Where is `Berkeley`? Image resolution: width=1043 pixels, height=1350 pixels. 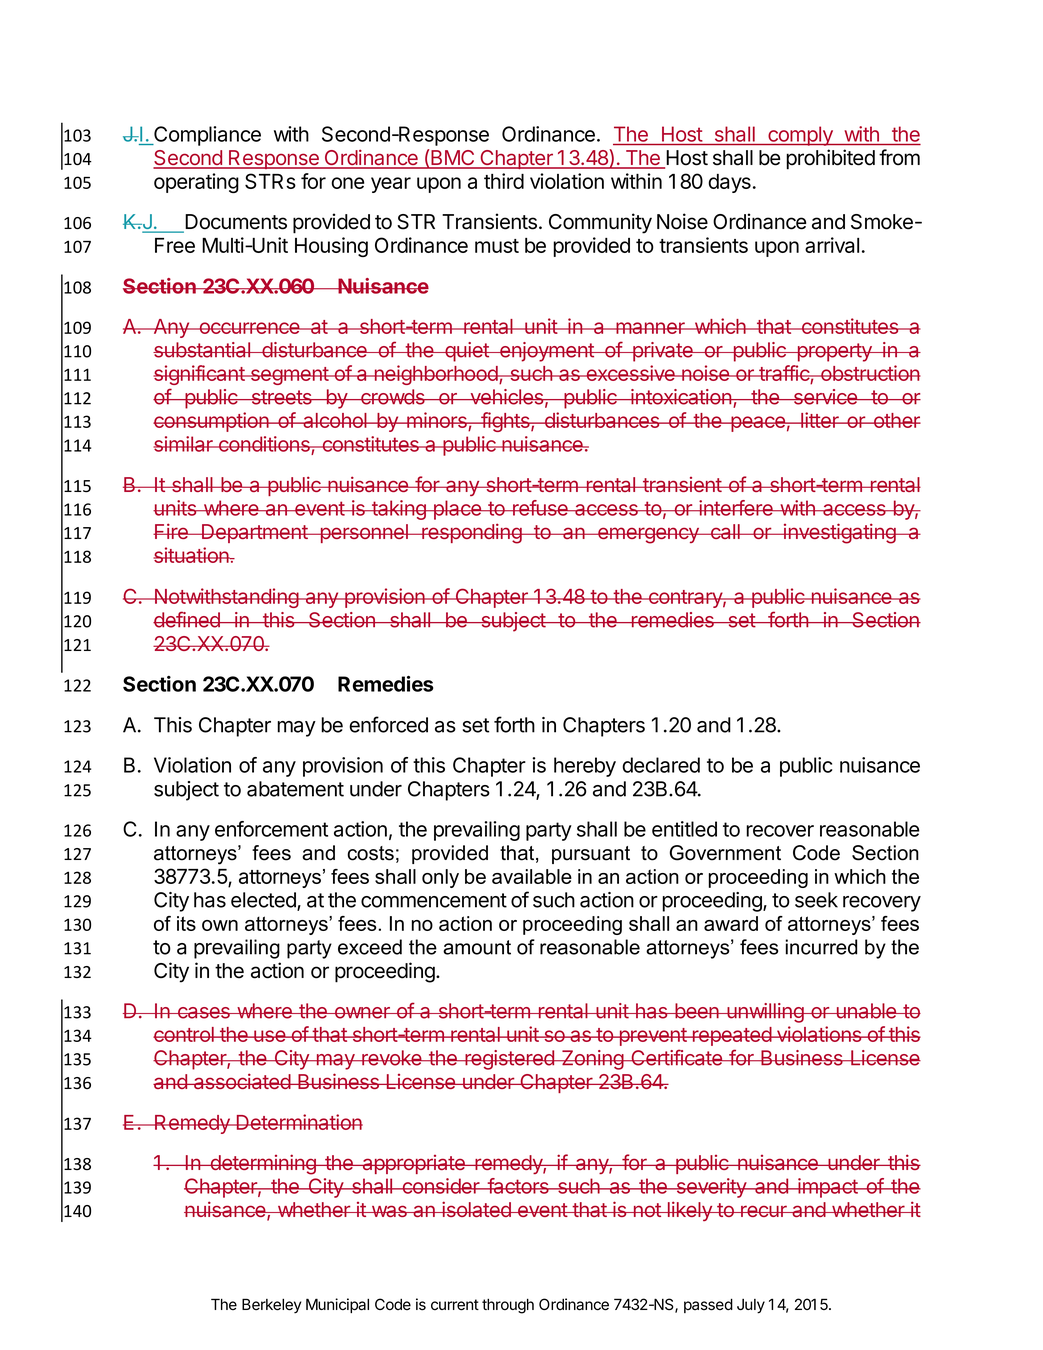
Berkeley is located at coordinates (271, 1306).
